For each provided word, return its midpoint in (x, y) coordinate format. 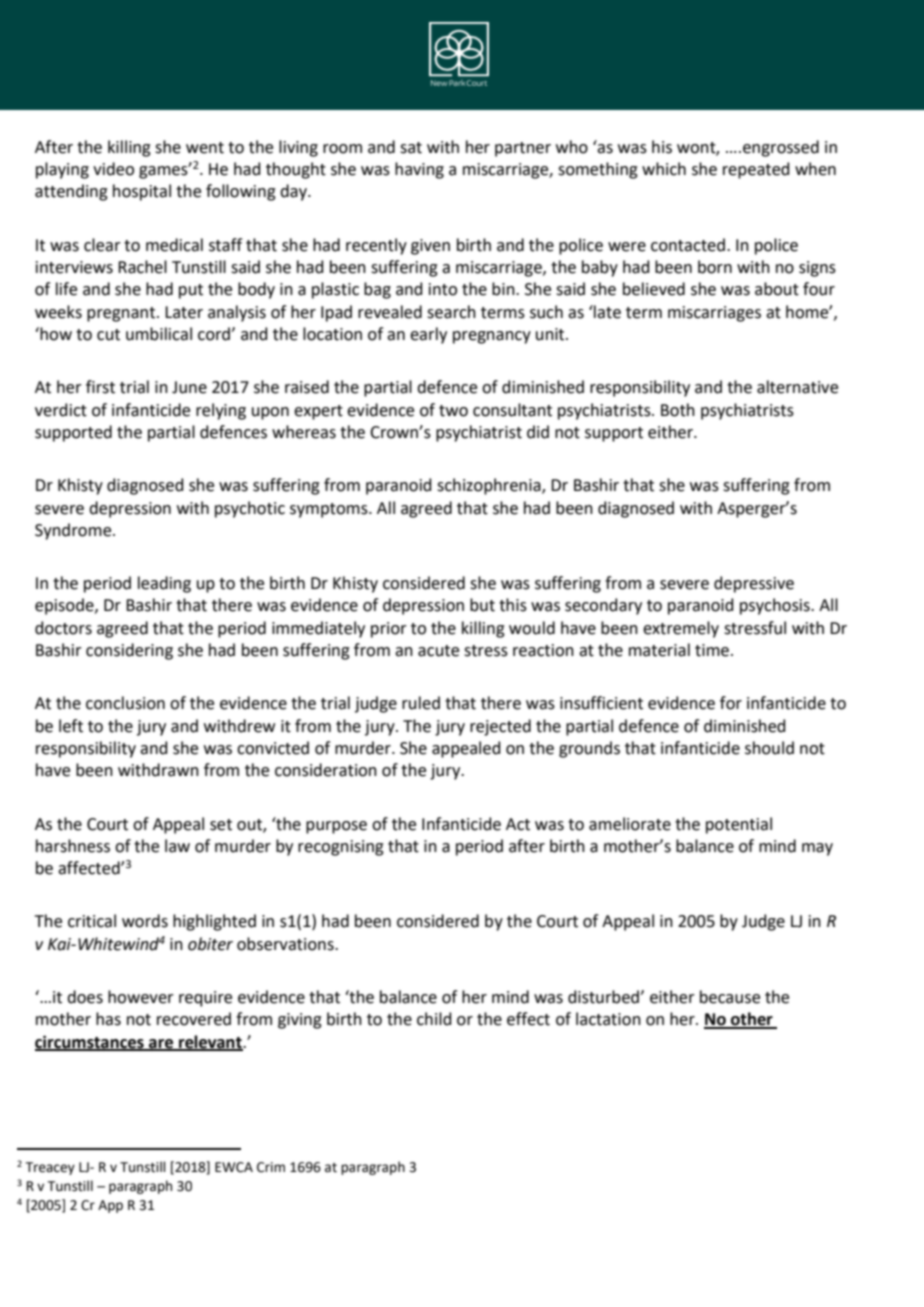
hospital (142, 192)
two (453, 411)
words (145, 921)
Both (678, 410)
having (419, 170)
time (712, 650)
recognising (341, 848)
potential (739, 825)
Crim (271, 1167)
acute (438, 651)
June (189, 387)
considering (129, 651)
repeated (756, 170)
